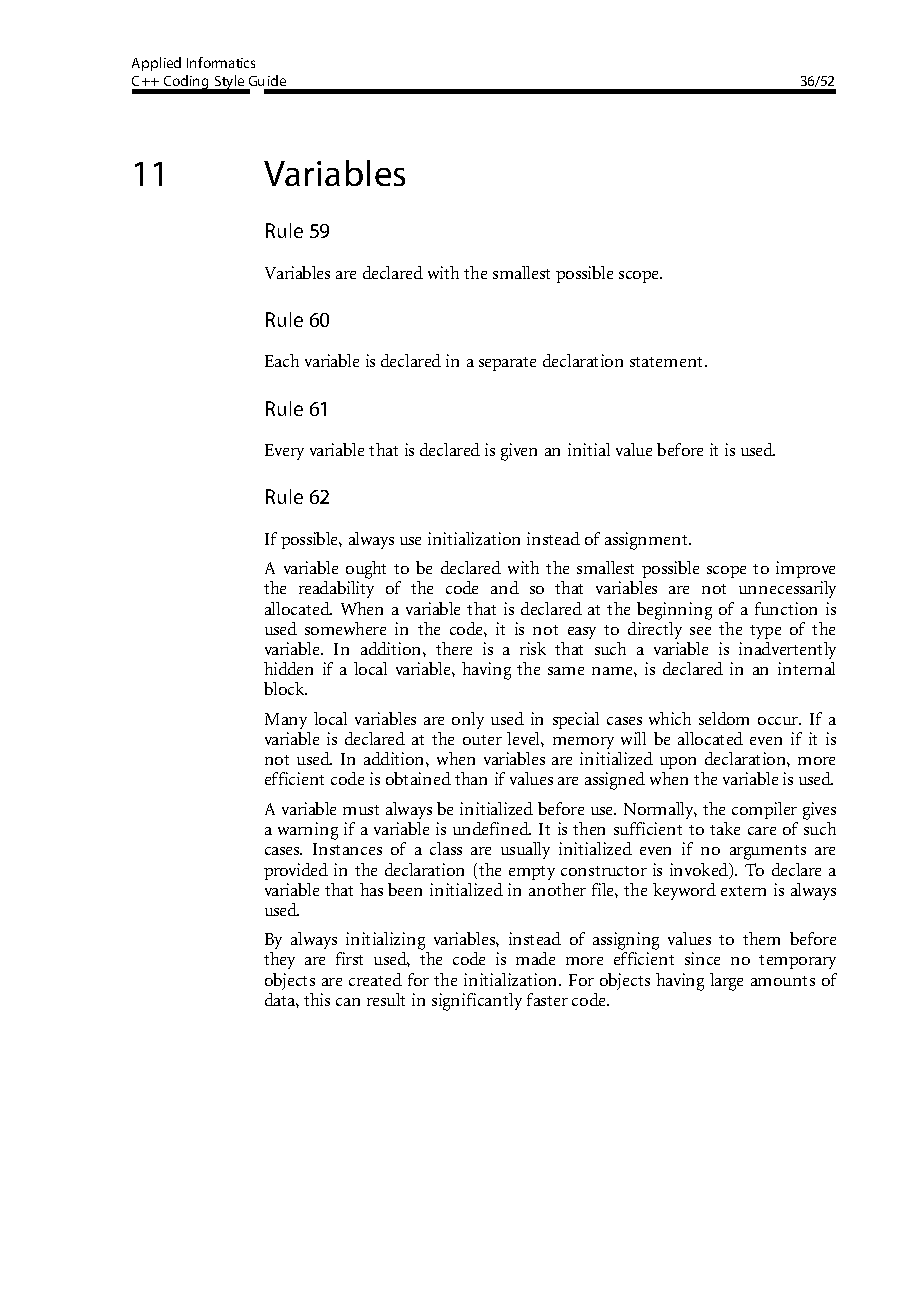 The height and width of the screenshot is (1308, 924). Describe the element at coordinates (284, 452) in the screenshot. I see `Every` at that location.
